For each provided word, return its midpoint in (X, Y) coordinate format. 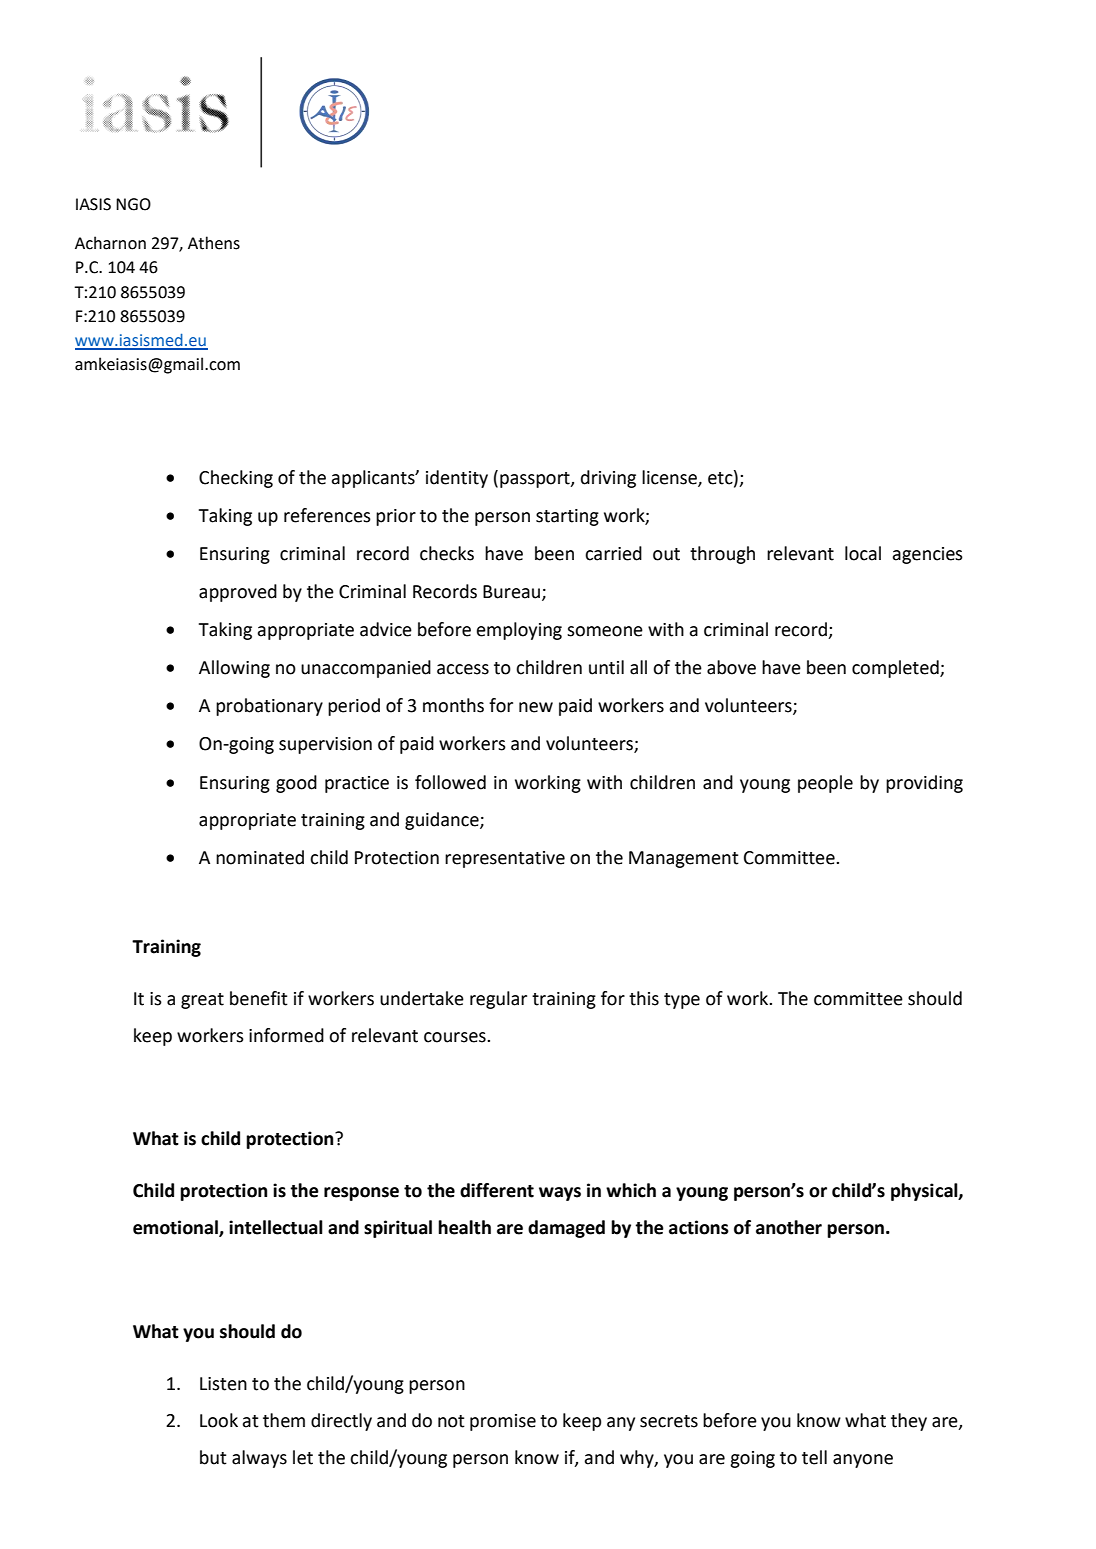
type (682, 1001)
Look (219, 1420)
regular (498, 1000)
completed (896, 669)
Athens (214, 243)
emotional (176, 1228)
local (863, 553)
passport (536, 480)
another (789, 1227)
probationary (269, 707)
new (536, 707)
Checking (236, 479)
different (497, 1190)
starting (567, 517)
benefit (259, 998)
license (670, 478)
